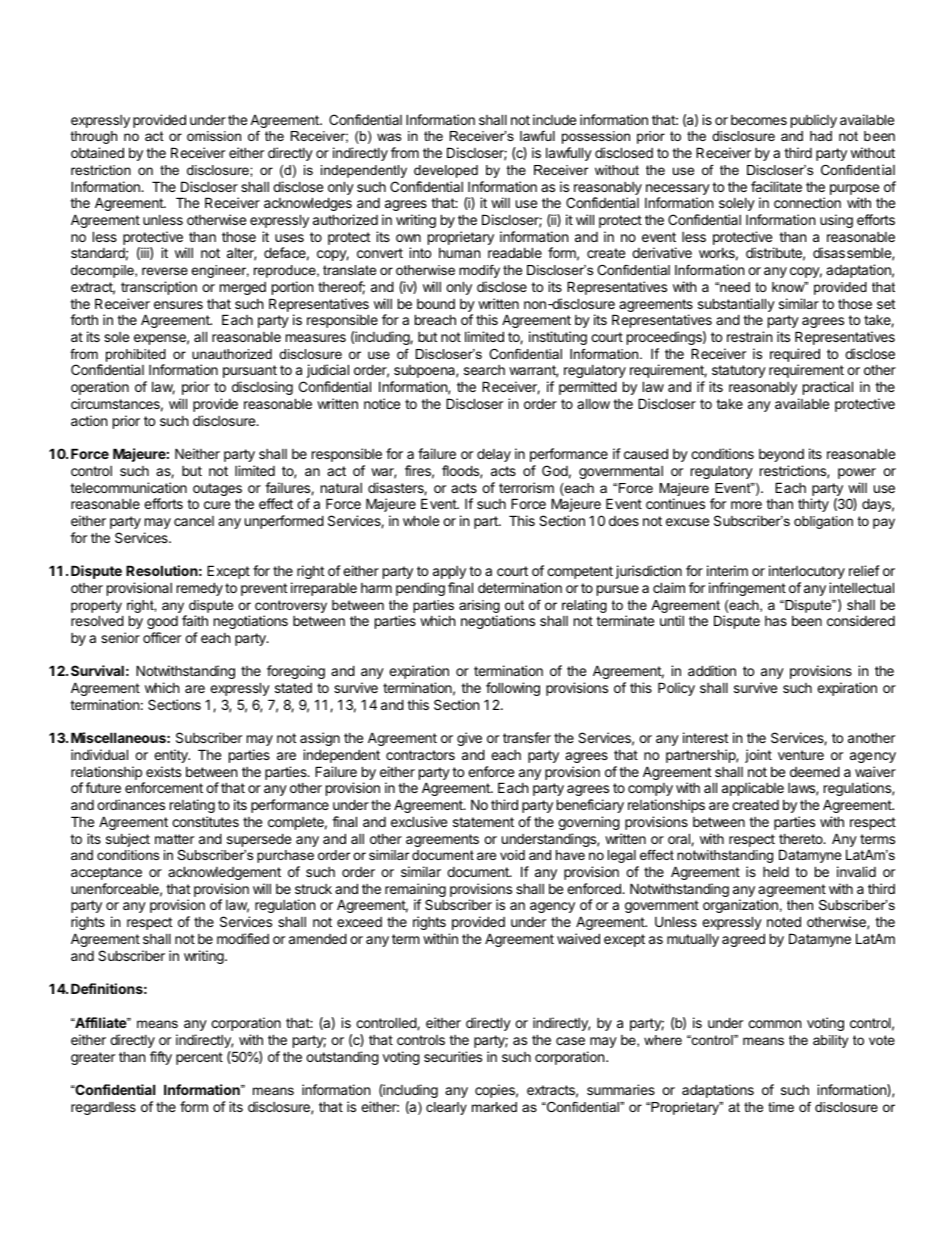 This screenshot has height=1233, width=952. Describe the element at coordinates (484, 370) in the screenshot. I see `search` at that location.
